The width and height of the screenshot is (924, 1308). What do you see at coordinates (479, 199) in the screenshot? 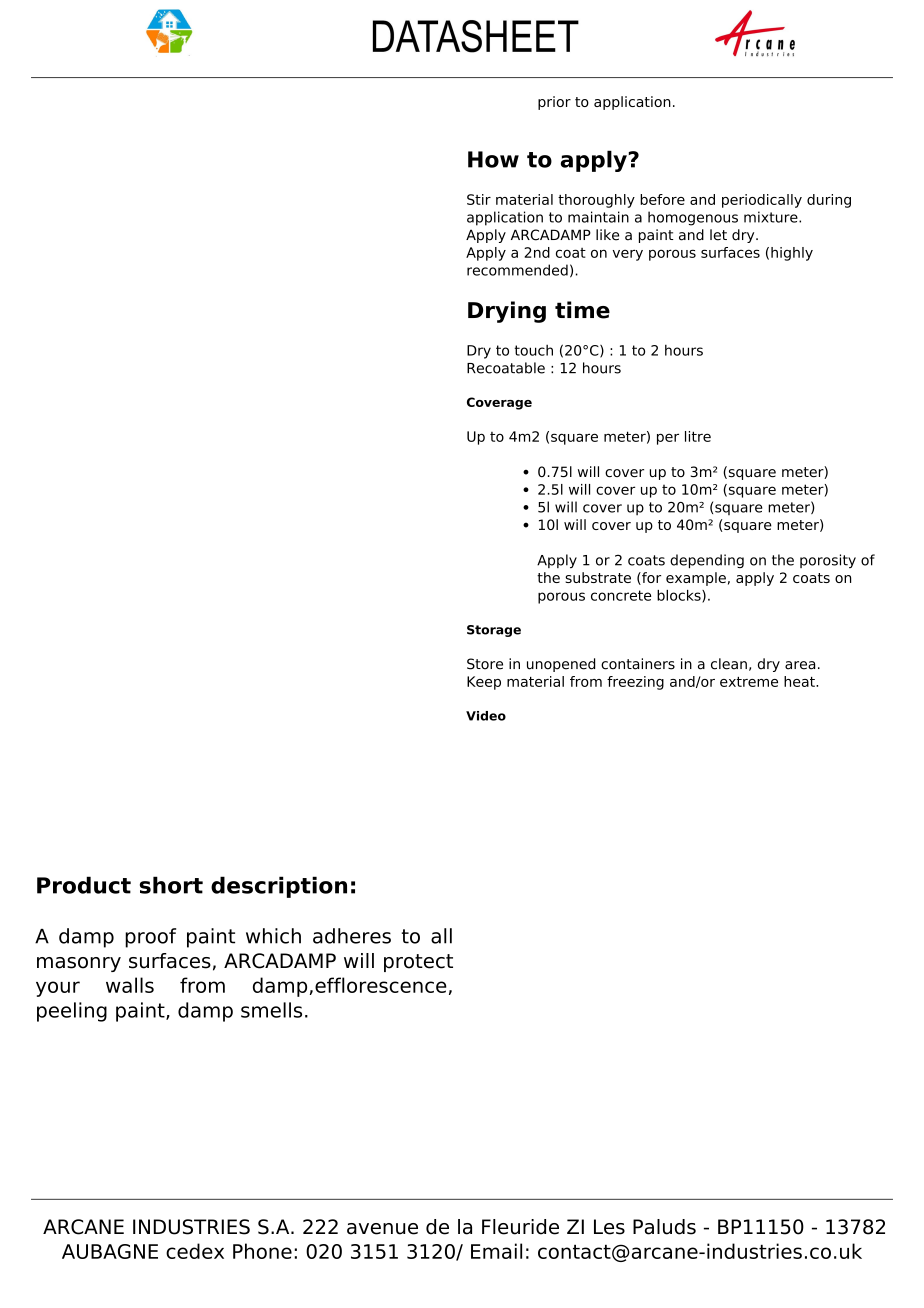
I see `Stir` at bounding box center [479, 199].
